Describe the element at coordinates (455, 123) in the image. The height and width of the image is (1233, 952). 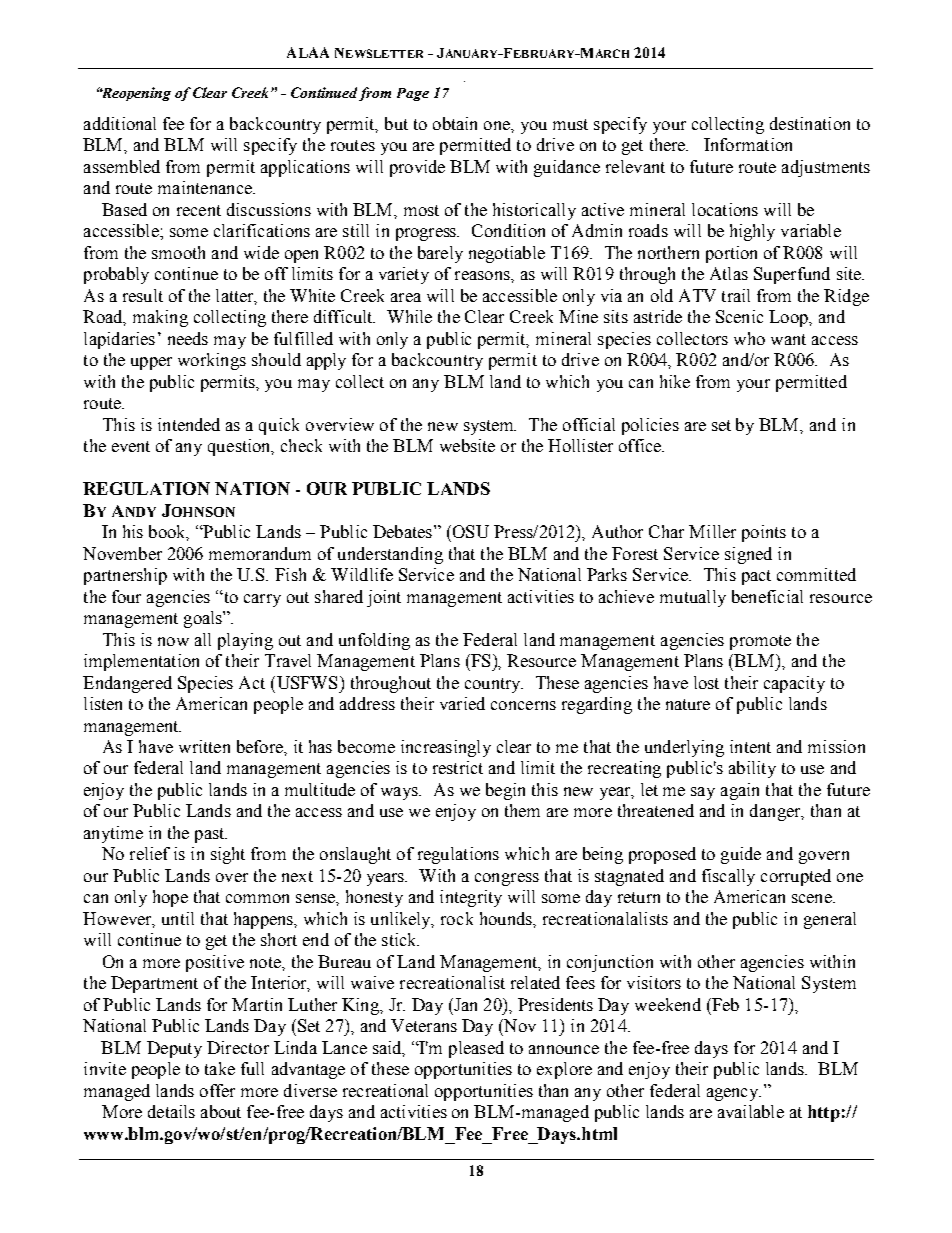
I see `obtain` at that location.
